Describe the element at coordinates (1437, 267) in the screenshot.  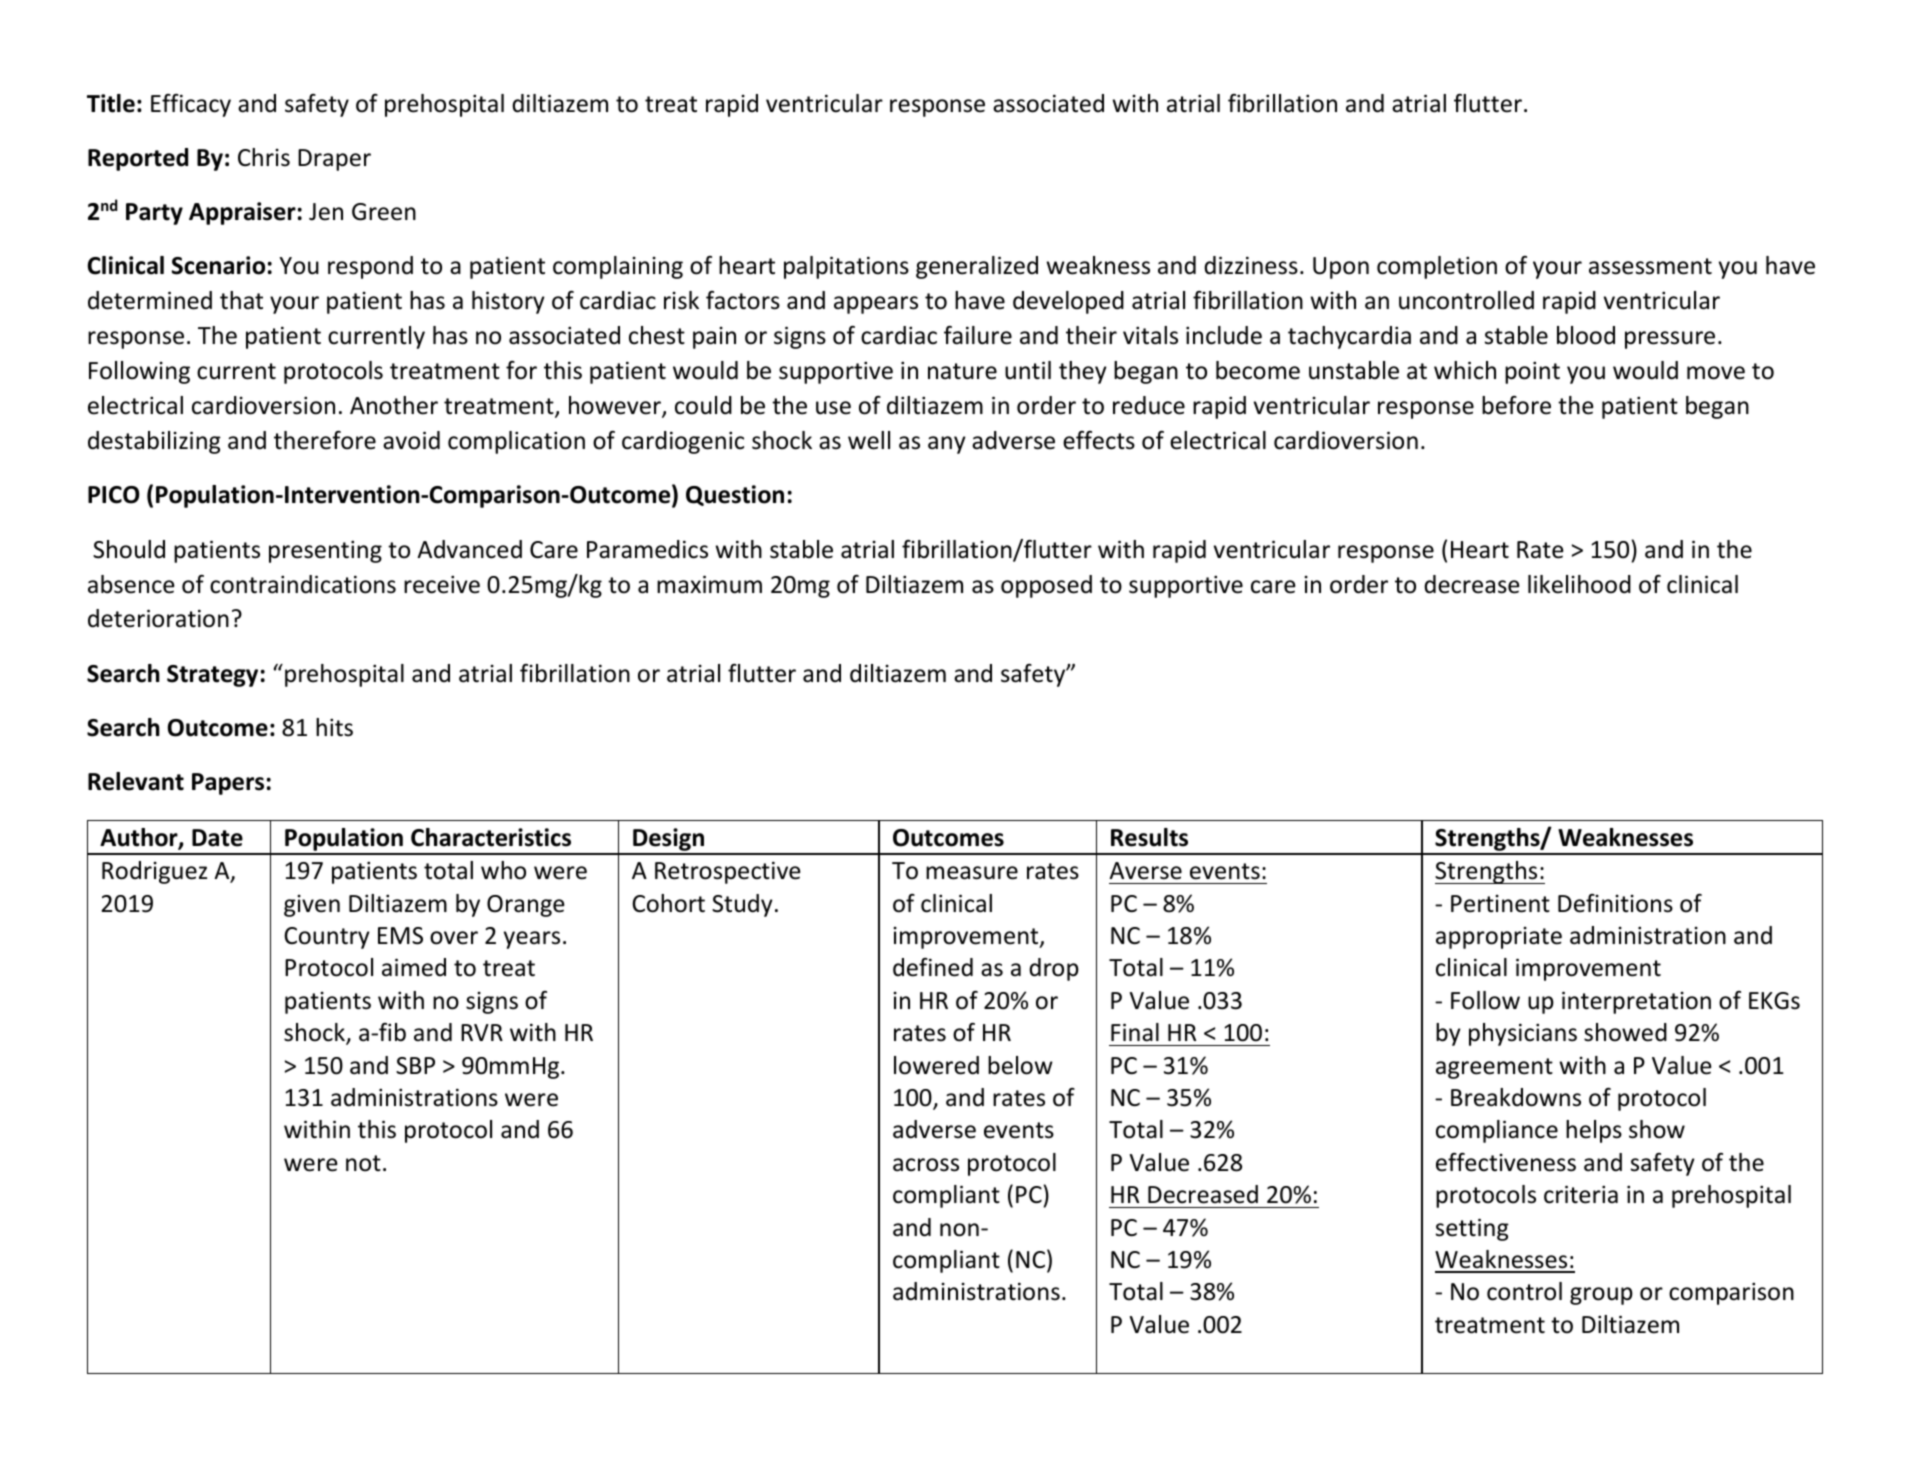
I see `completion` at that location.
